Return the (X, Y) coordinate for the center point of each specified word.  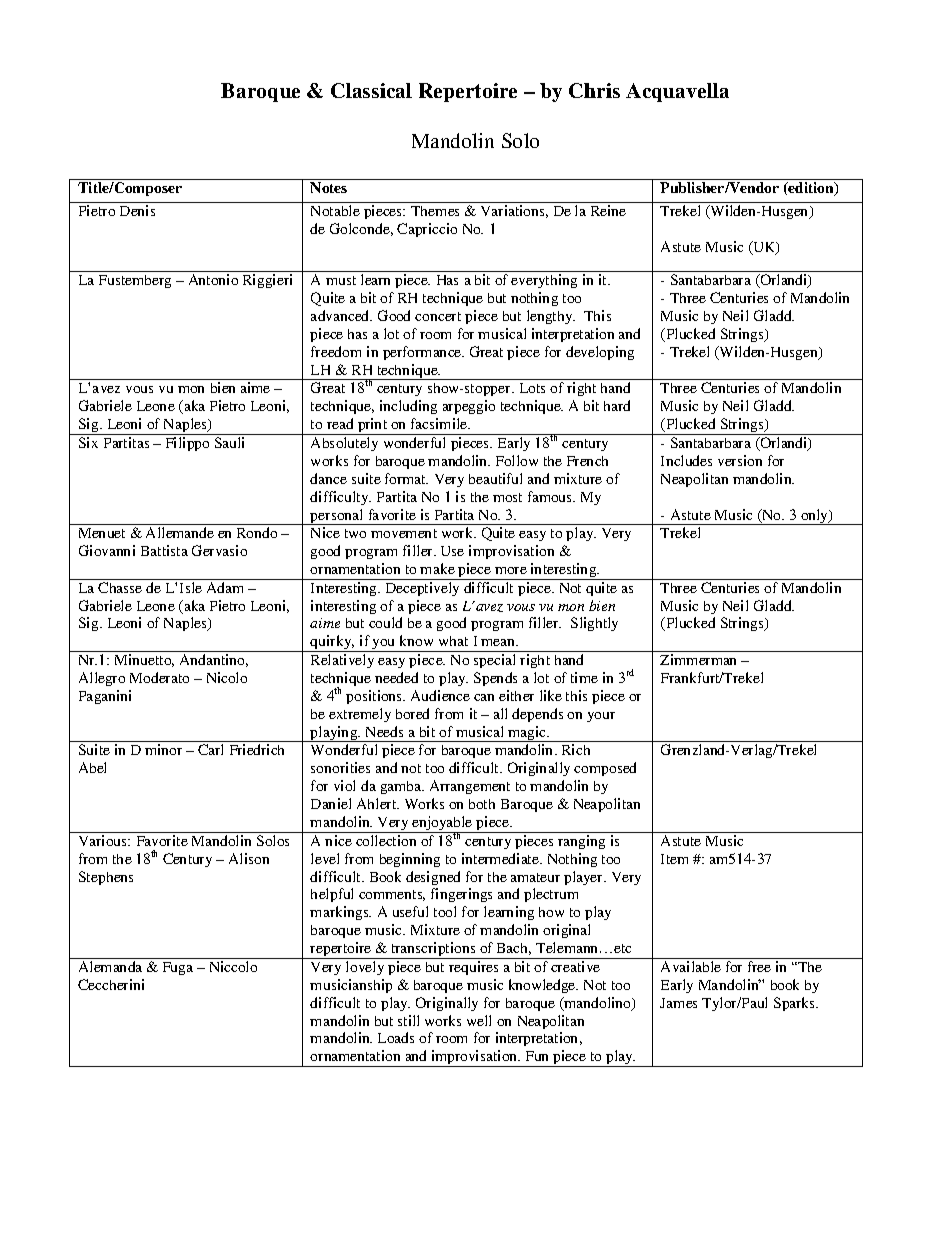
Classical (371, 90)
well (479, 1020)
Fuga (178, 968)
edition (811, 189)
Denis (137, 210)
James (678, 1003)
